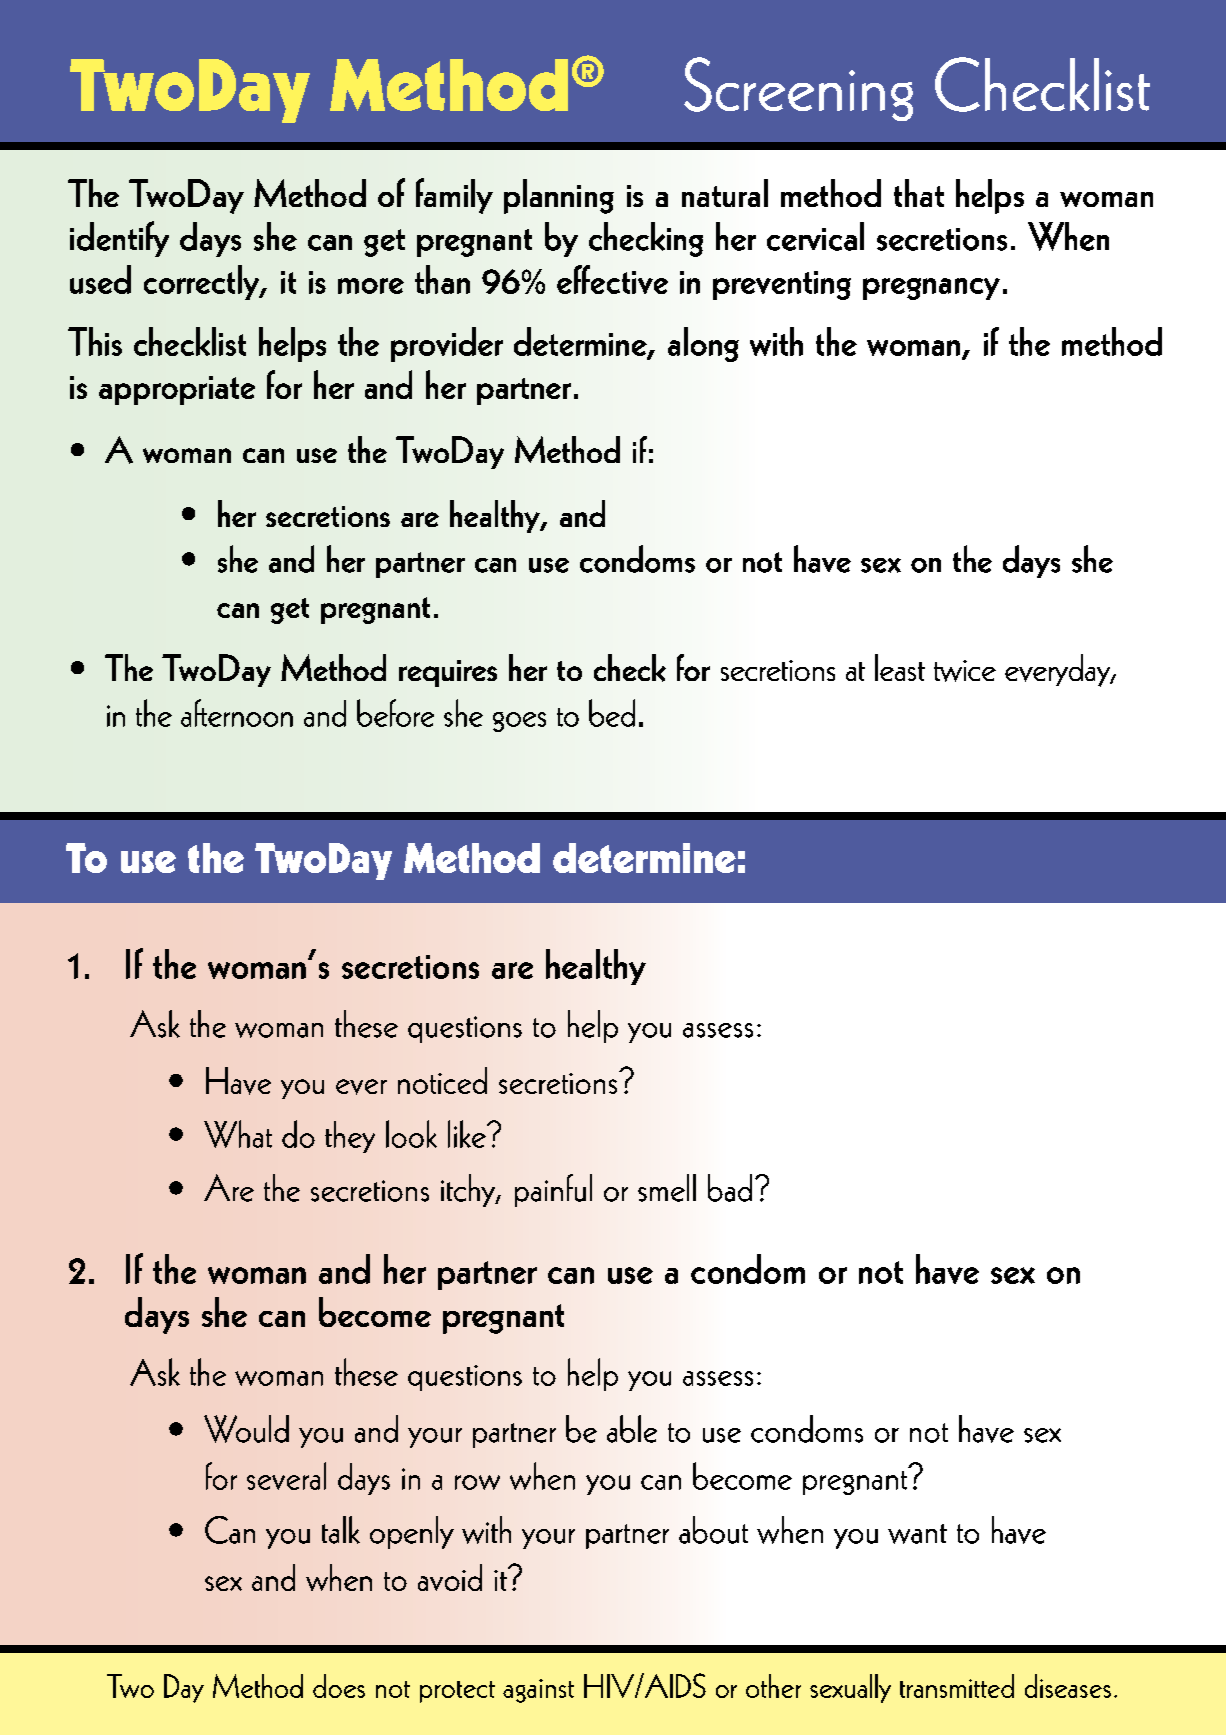 The image size is (1226, 1735). What do you see at coordinates (238, 1134) in the document?
I see `What` at bounding box center [238, 1134].
